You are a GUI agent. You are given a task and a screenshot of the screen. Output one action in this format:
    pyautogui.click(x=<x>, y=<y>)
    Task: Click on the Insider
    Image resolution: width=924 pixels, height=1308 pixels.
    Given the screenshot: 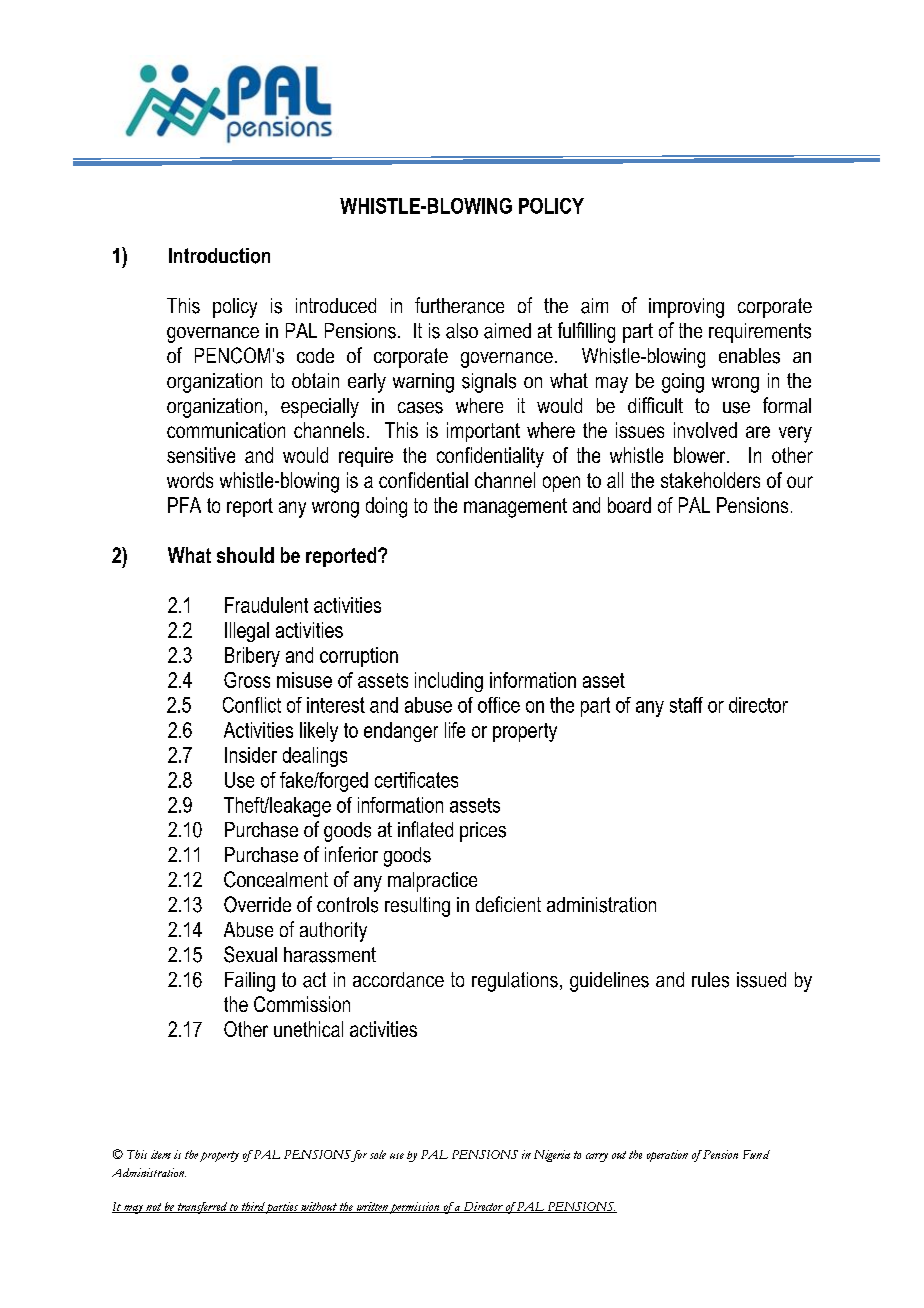 What is the action you would take?
    pyautogui.click(x=251, y=755)
